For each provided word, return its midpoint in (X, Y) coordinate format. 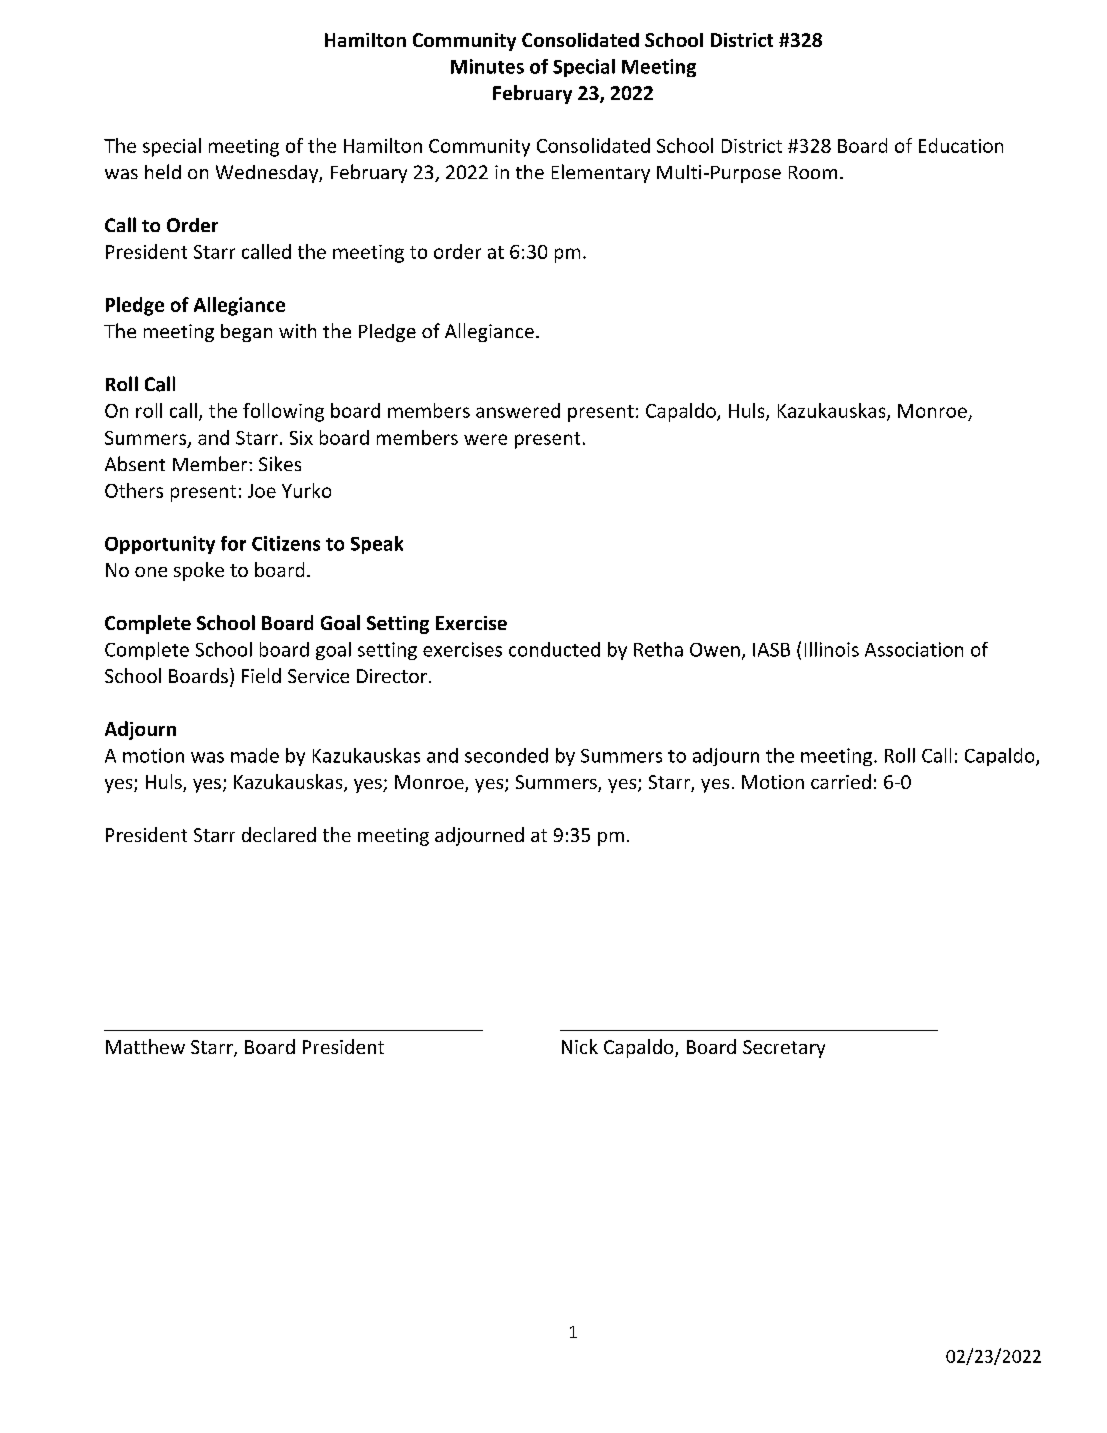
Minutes (487, 66)
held (163, 171)
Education (961, 145)
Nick (580, 1046)
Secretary (784, 1049)
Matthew (145, 1046)
